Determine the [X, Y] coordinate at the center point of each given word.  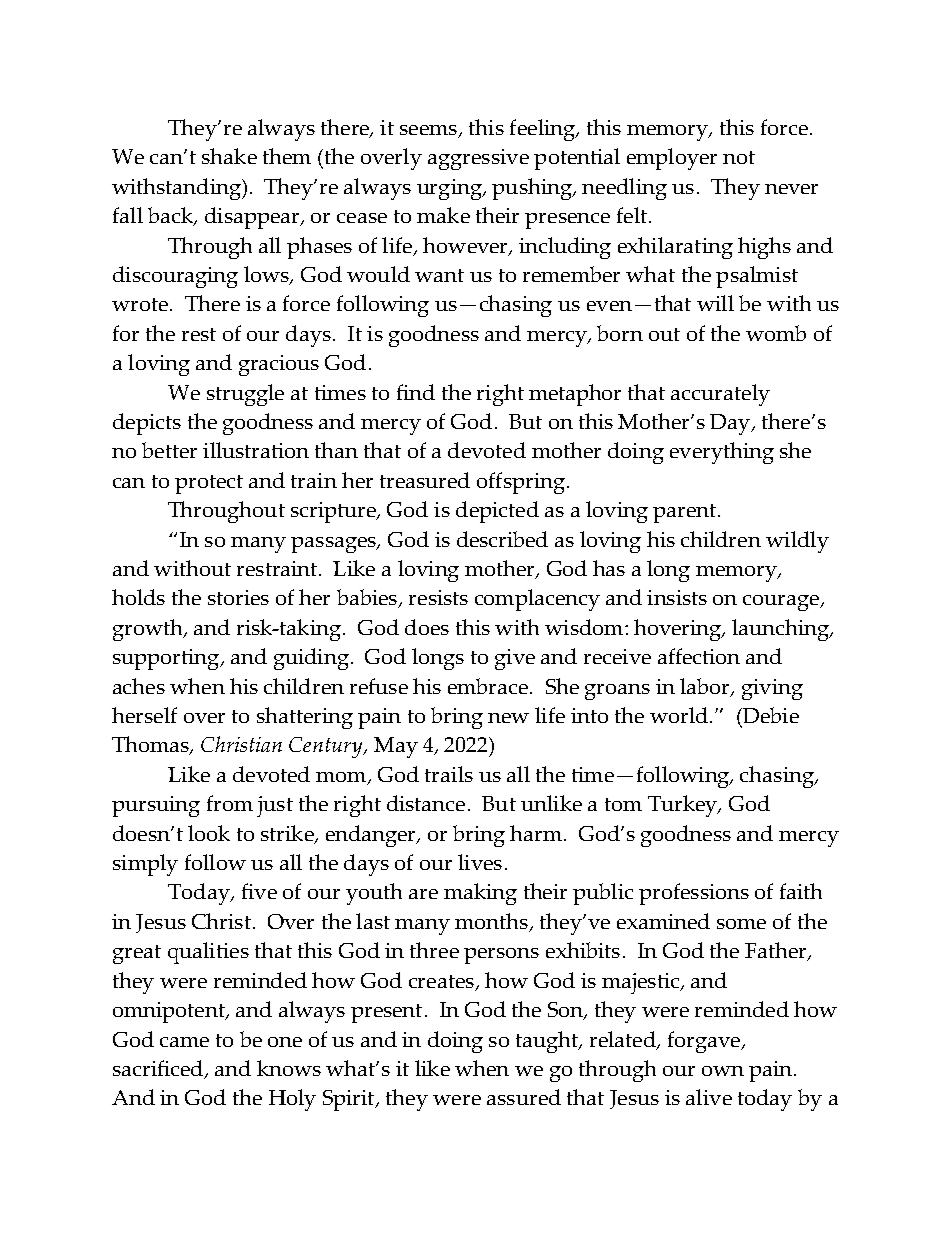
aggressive [478, 159]
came [184, 1042]
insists [677, 597]
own [723, 1071]
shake [229, 156]
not [739, 157]
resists [438, 597]
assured [524, 1097]
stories [238, 597]
